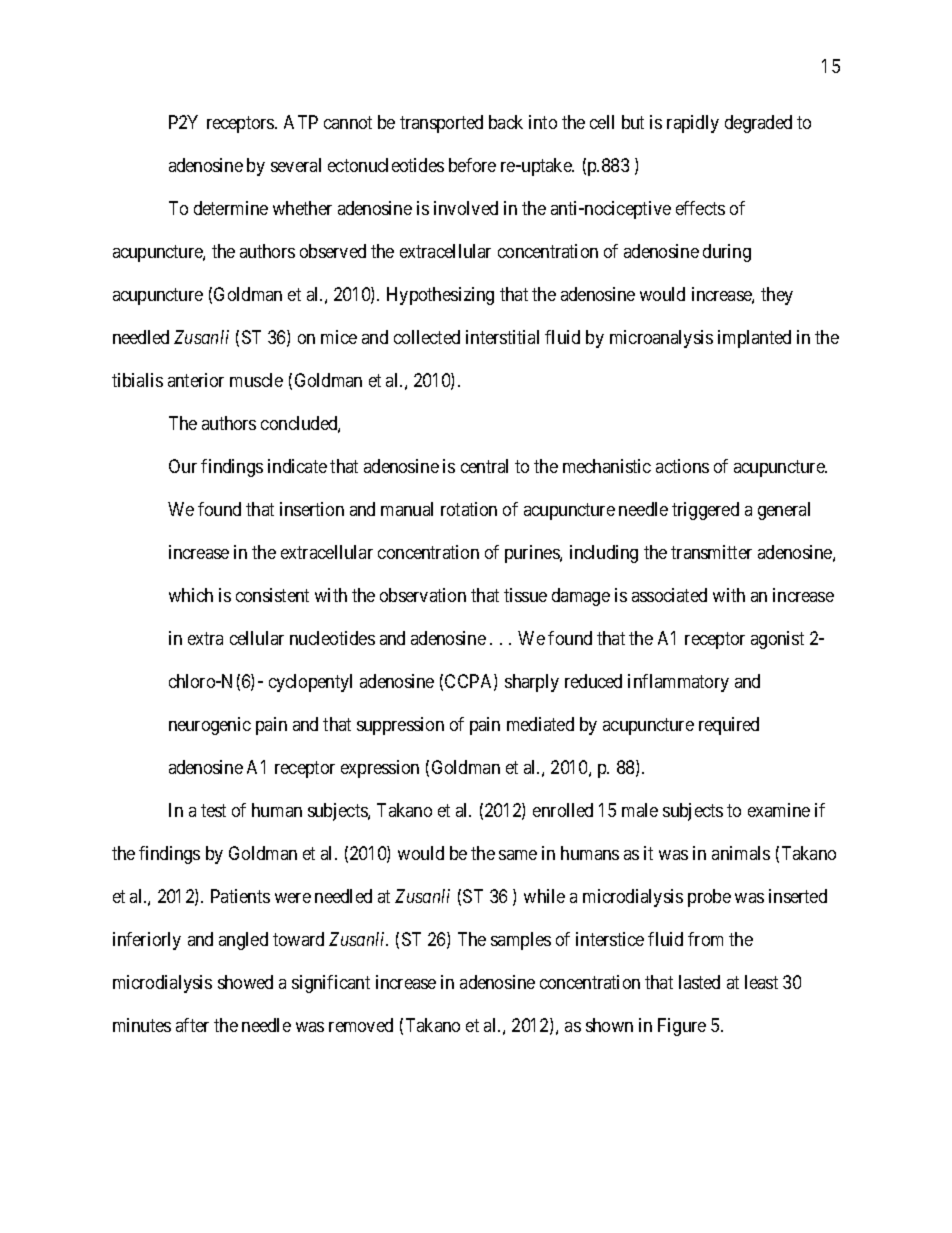 The height and width of the page is (1233, 952). What do you see at coordinates (754, 339) in the page?
I see `implanted` at bounding box center [754, 339].
